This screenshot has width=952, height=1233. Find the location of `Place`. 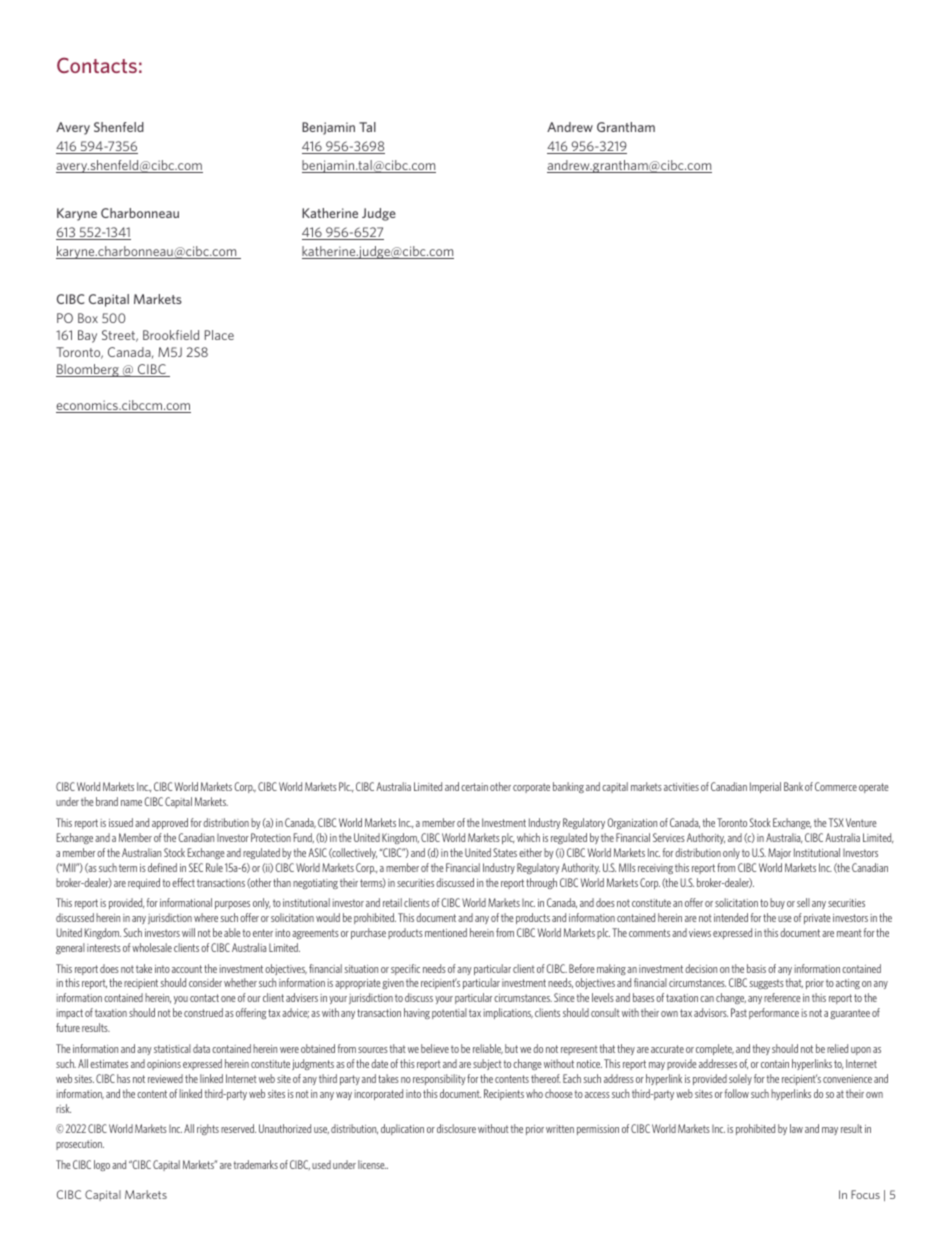

Place is located at coordinates (219, 335).
